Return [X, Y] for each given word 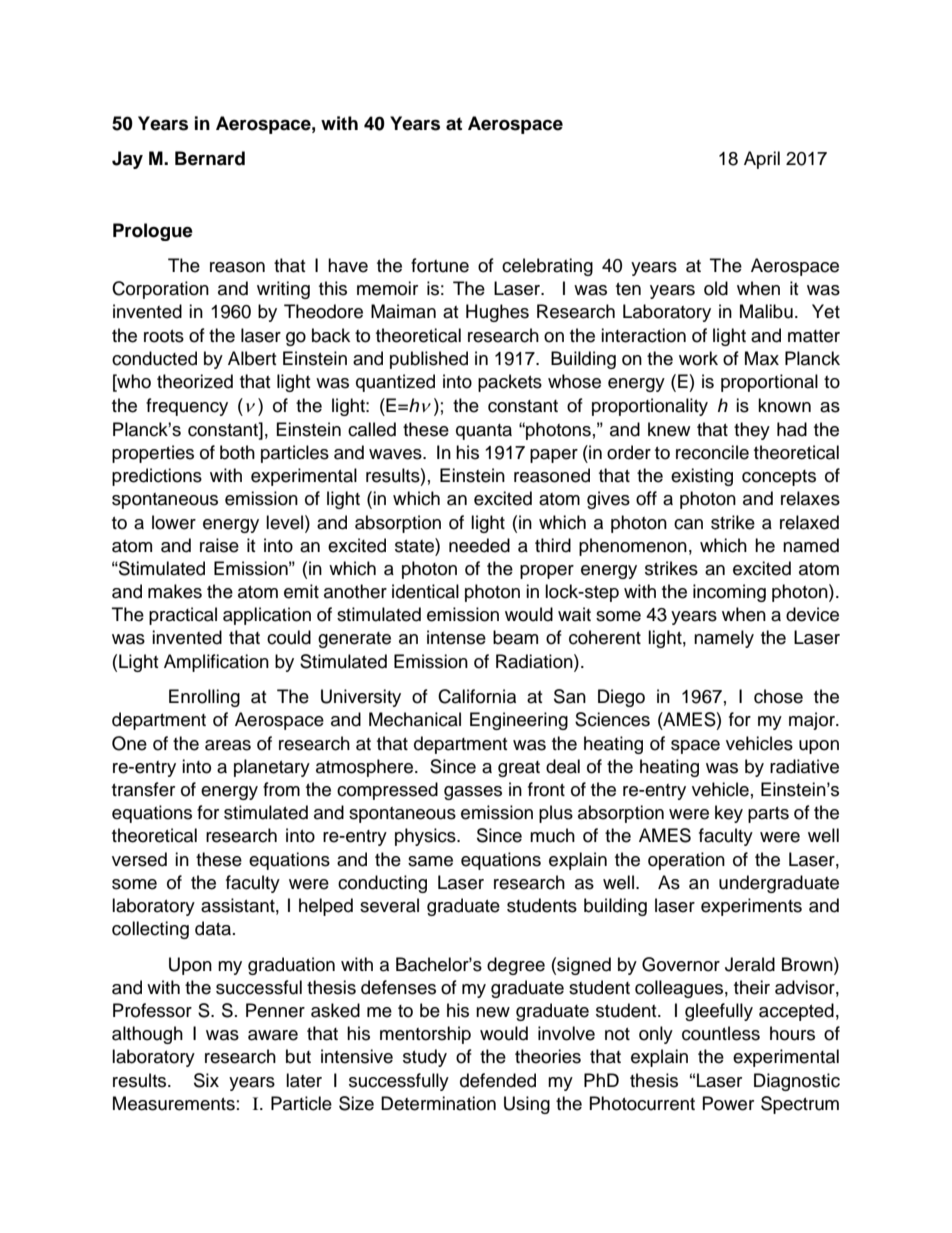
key [729, 814]
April [762, 160]
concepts [779, 478]
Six [206, 1080]
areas [228, 745]
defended [498, 1080]
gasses [473, 793]
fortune [440, 265]
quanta [484, 432]
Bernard [210, 158]
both [237, 452]
